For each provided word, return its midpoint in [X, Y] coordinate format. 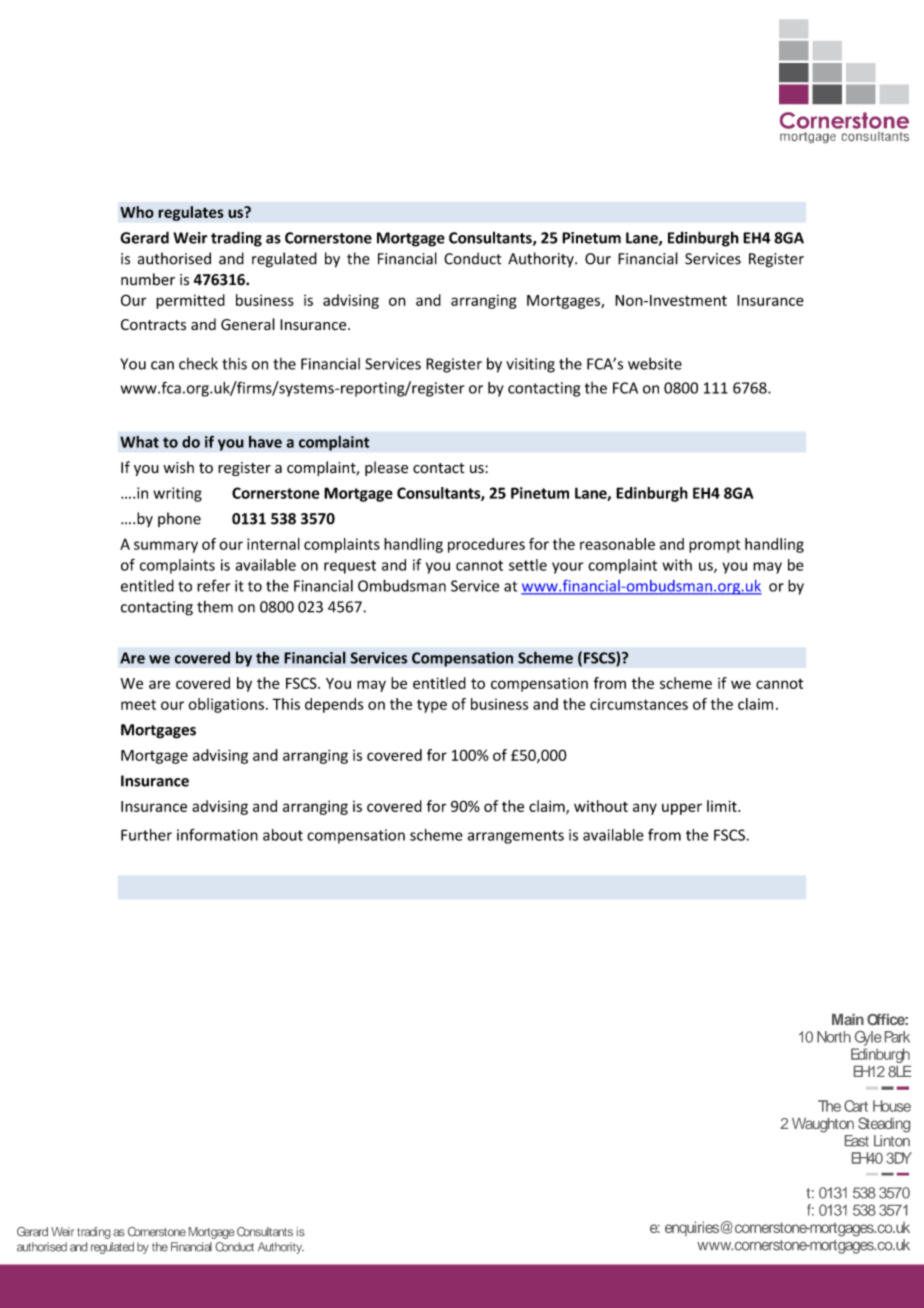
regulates [191, 213]
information [217, 835]
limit [723, 806]
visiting [530, 365]
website [655, 363]
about [283, 835]
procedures [486, 545]
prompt [714, 546]
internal [273, 544]
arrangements [515, 837]
